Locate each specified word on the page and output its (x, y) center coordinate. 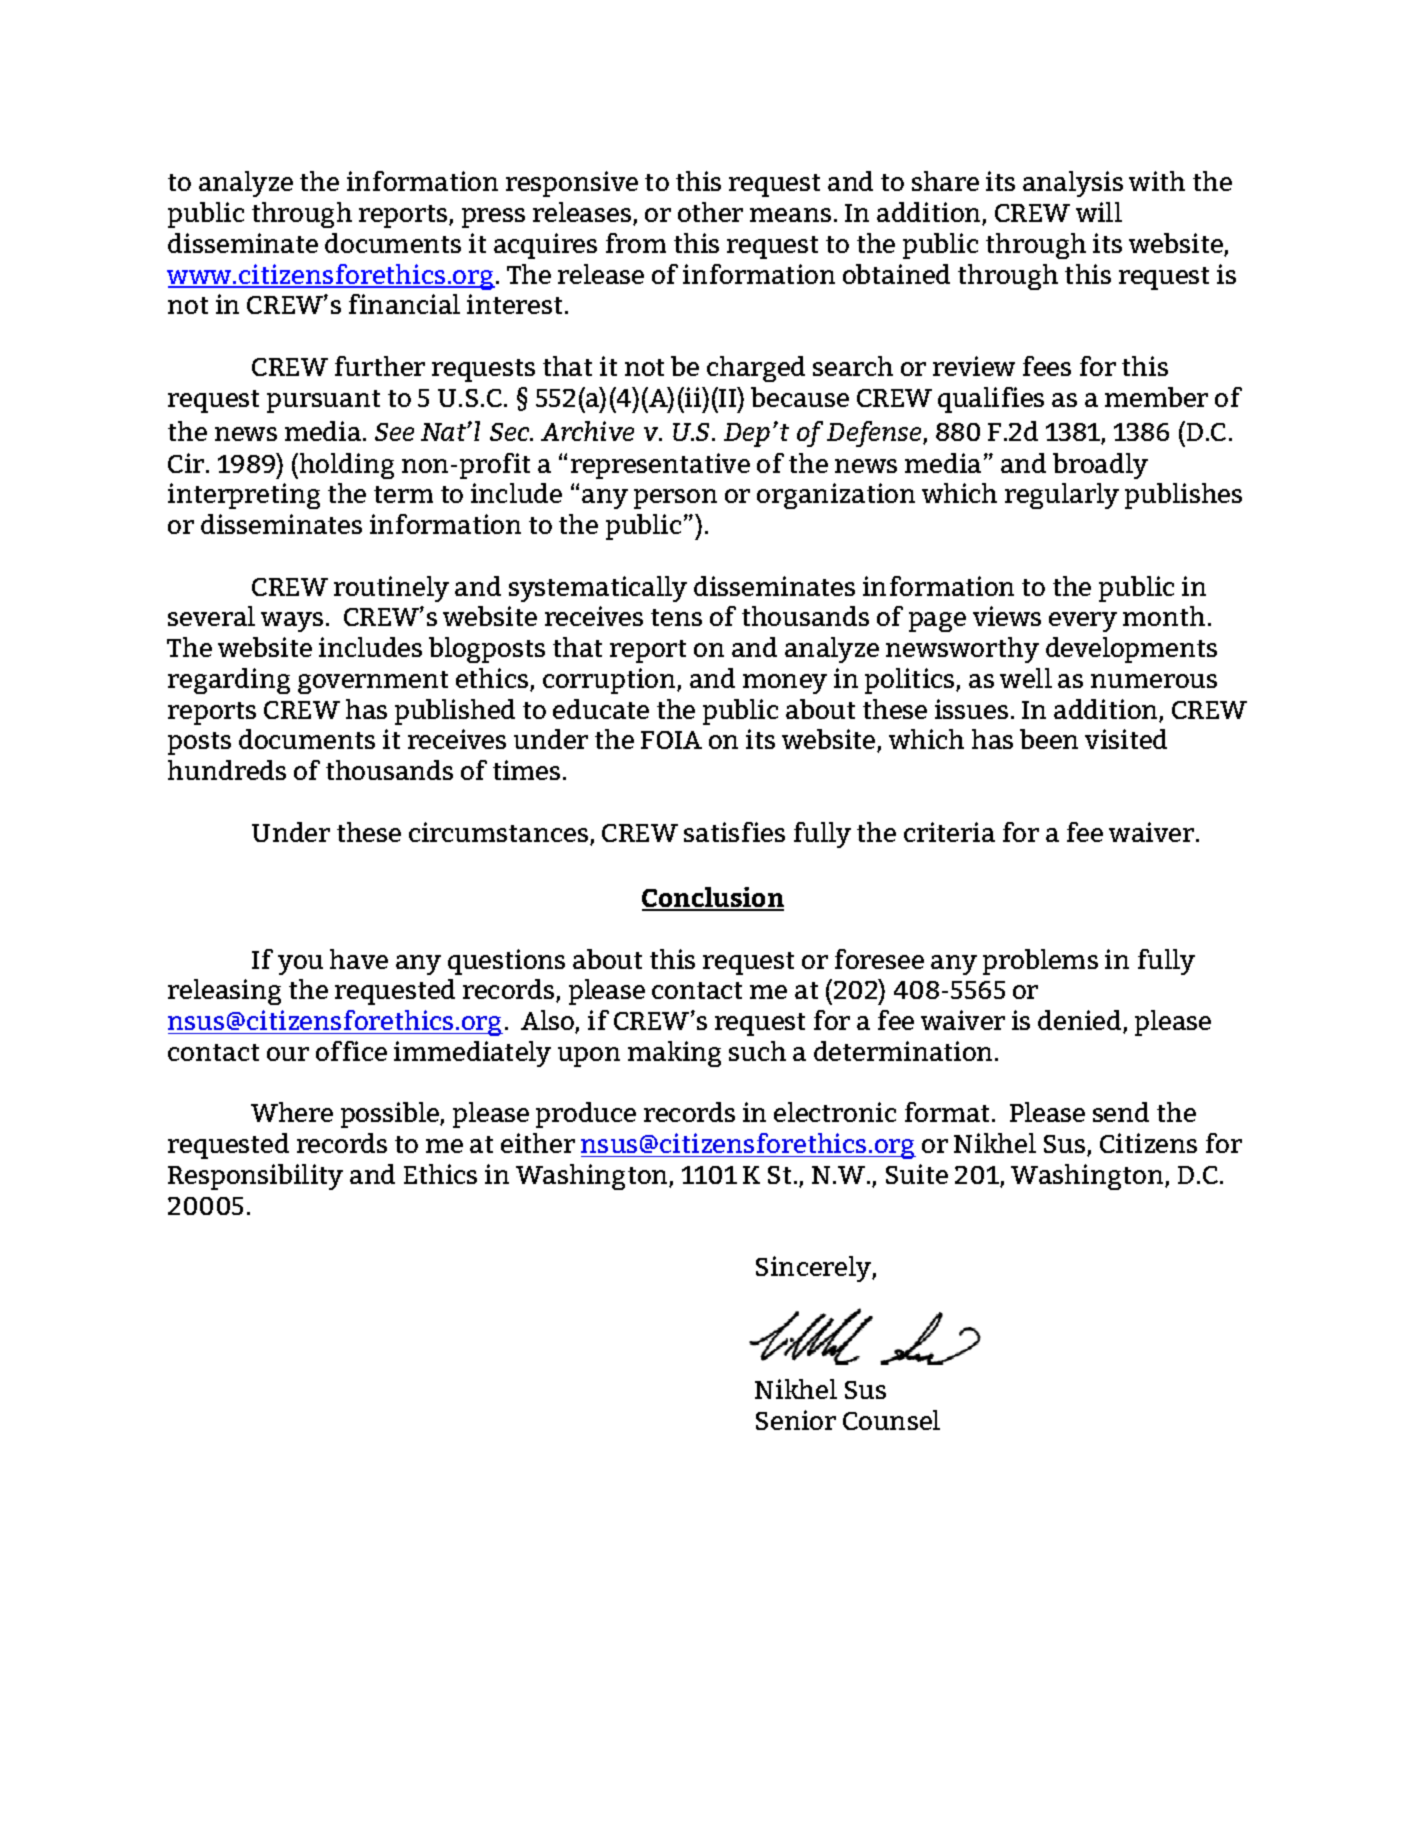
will (1099, 212)
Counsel (891, 1420)
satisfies (734, 832)
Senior (796, 1420)
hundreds (227, 770)
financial (404, 304)
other (710, 212)
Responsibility (255, 1177)
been (1049, 739)
